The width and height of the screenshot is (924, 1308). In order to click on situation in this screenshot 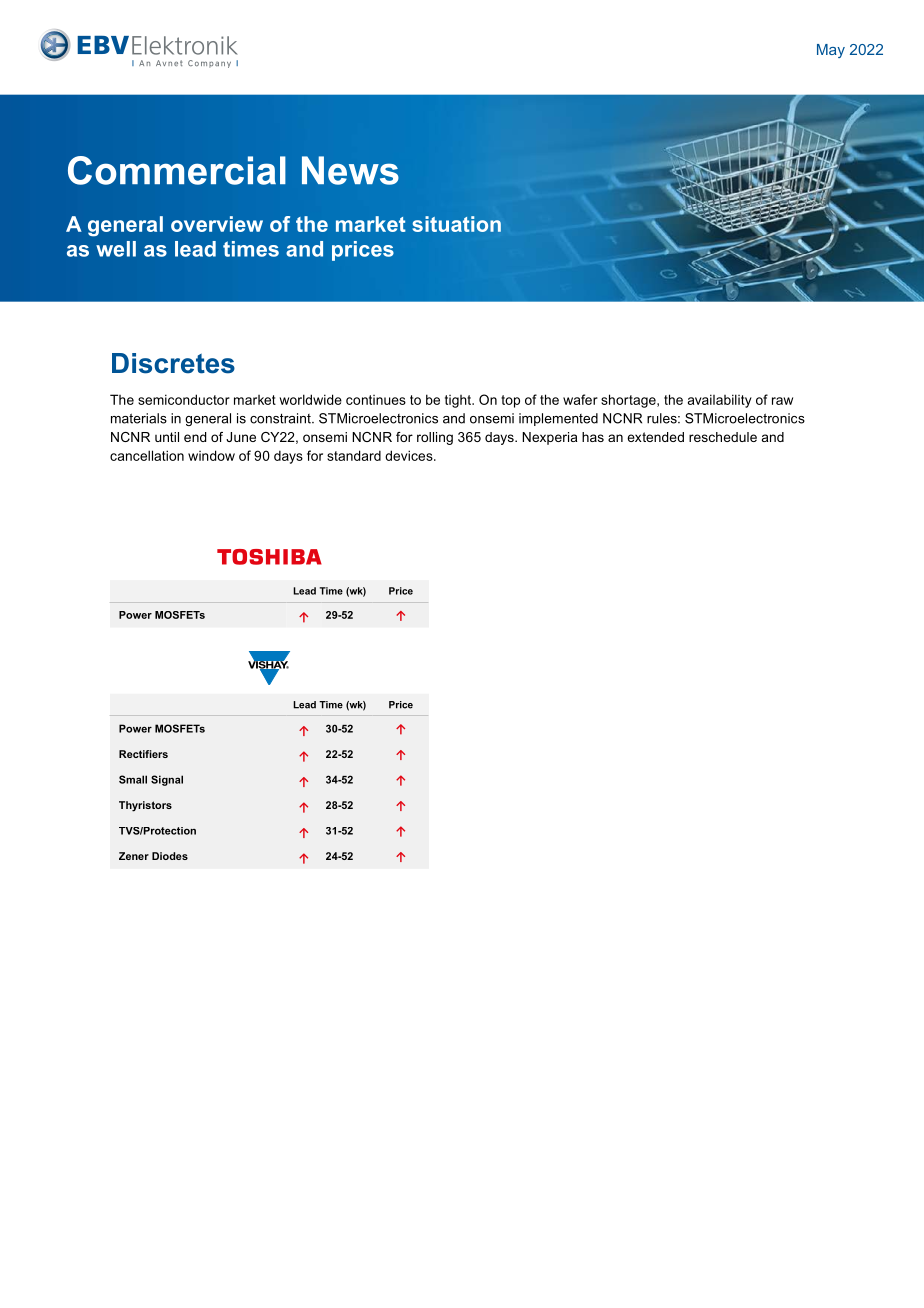, I will do `click(457, 224)`.
